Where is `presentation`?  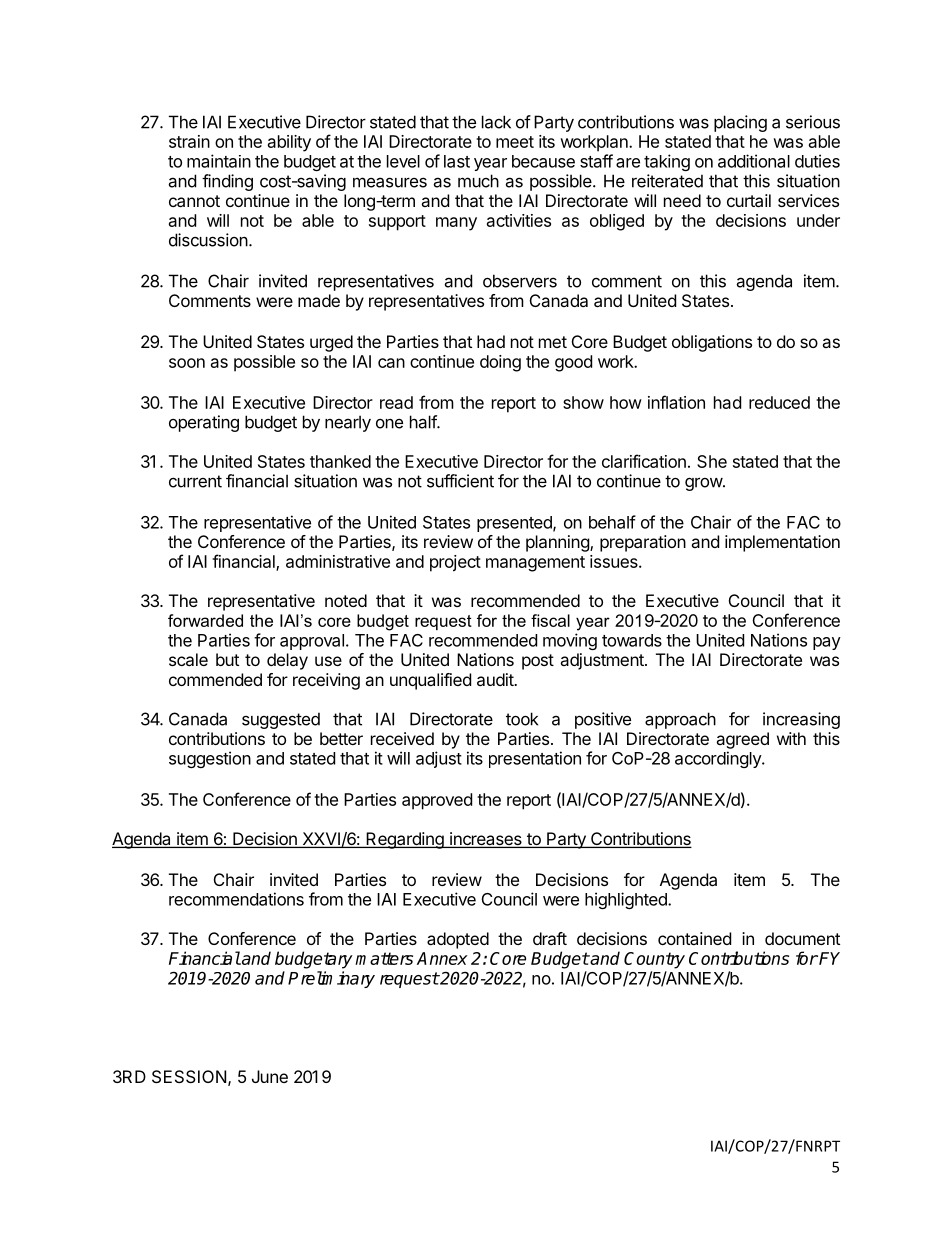 presentation is located at coordinates (535, 759).
